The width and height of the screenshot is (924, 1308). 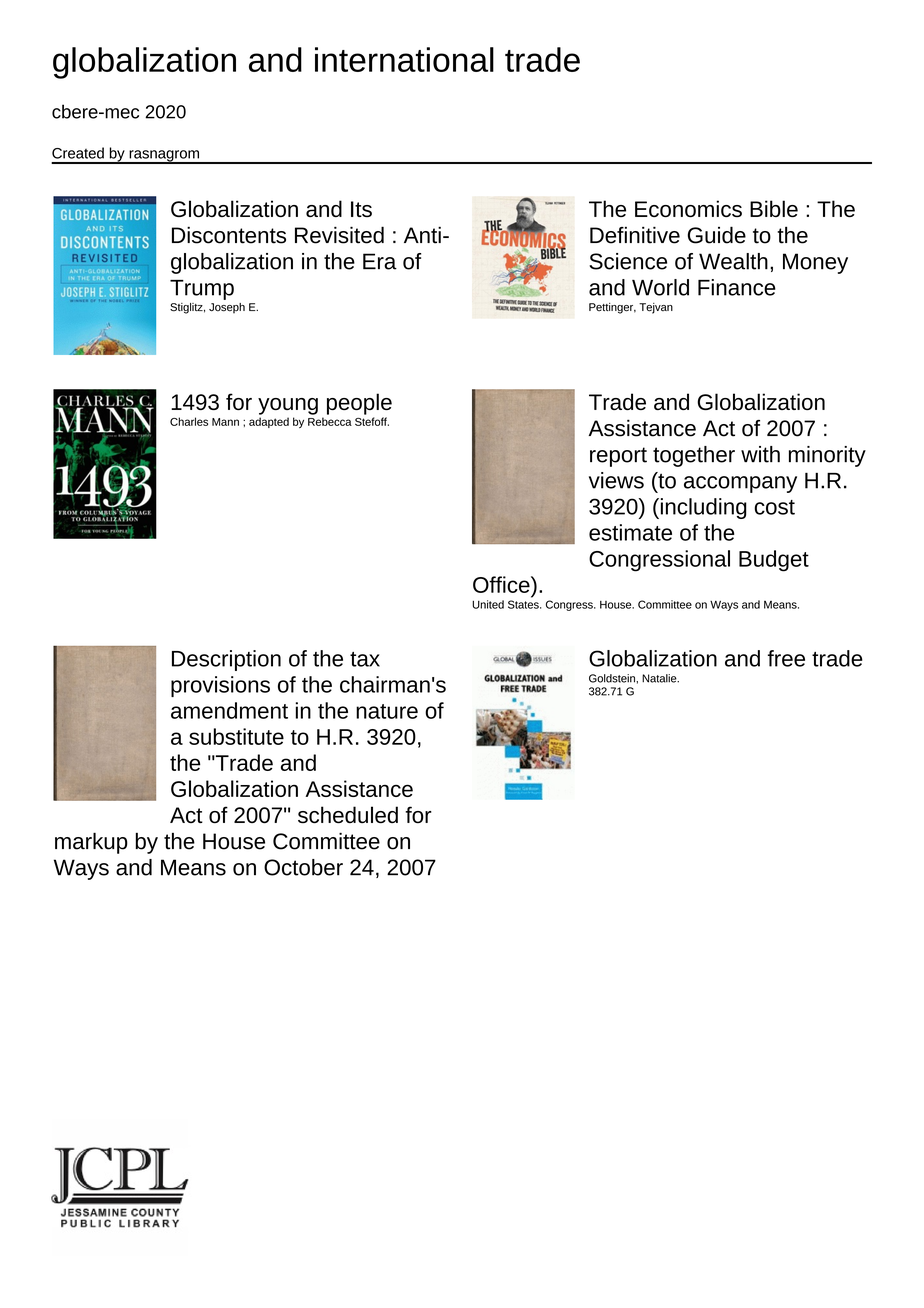 I want to click on Charles, so click(x=189, y=421).
